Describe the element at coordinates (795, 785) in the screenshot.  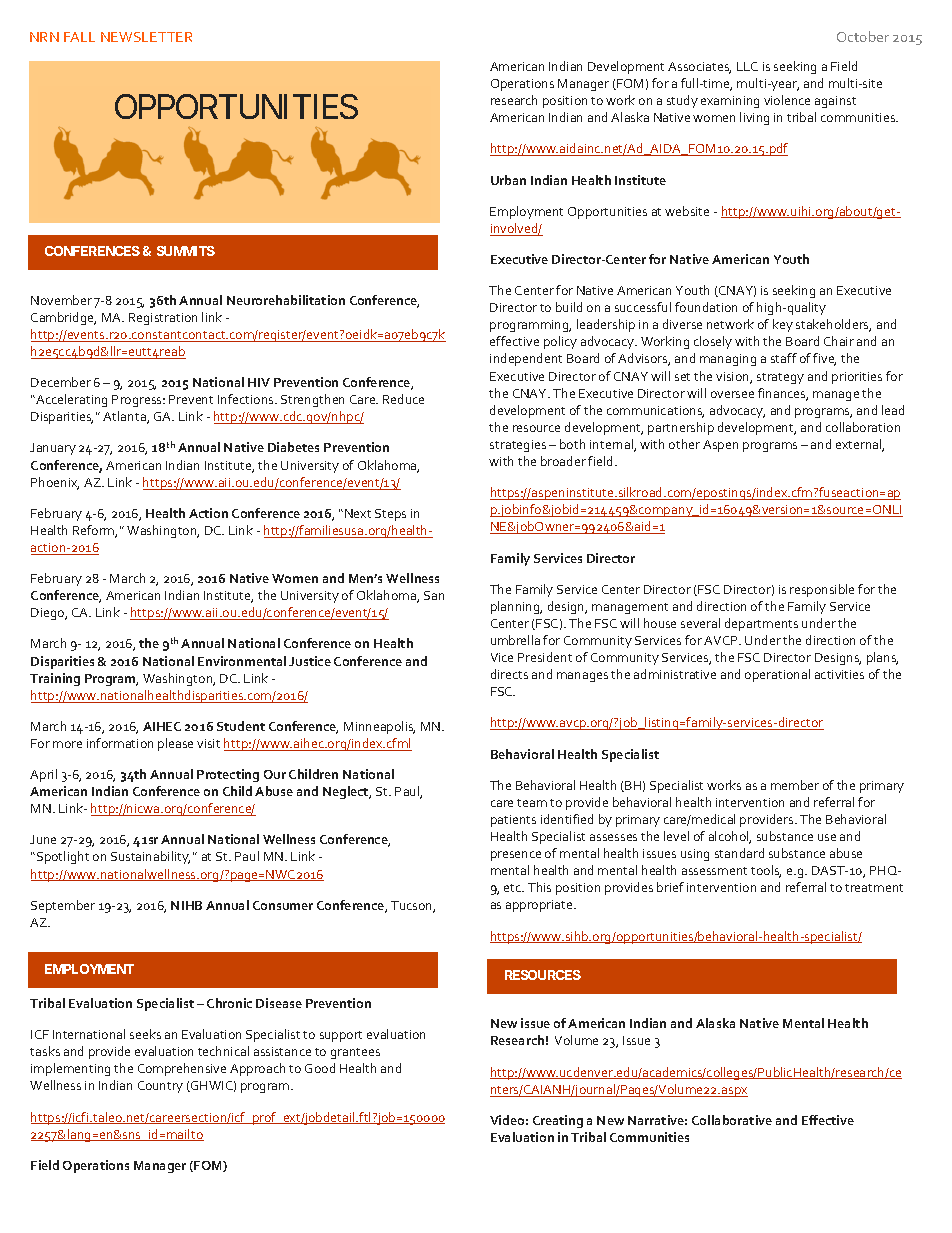
I see `member` at that location.
